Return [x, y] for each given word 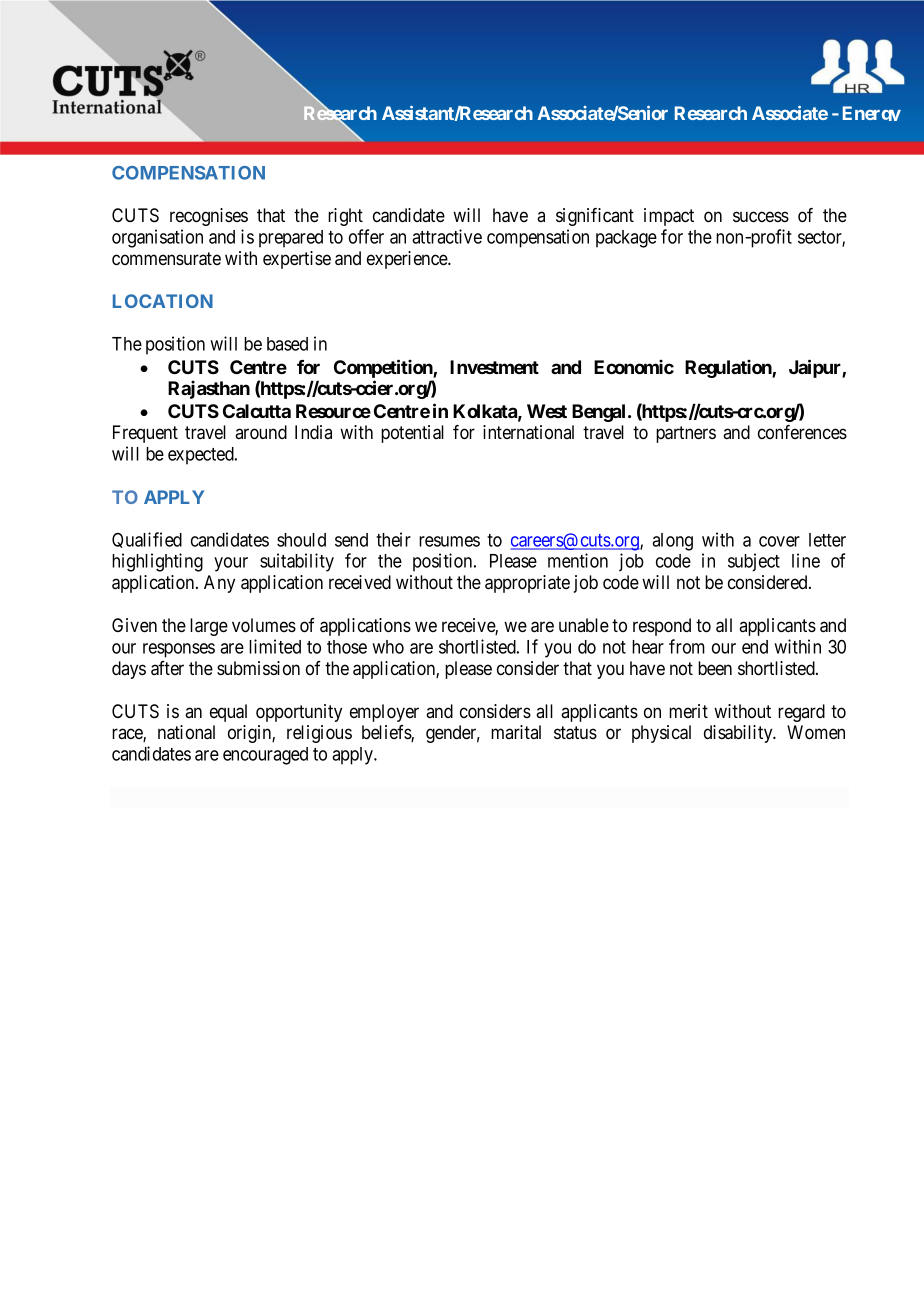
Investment [494, 367]
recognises [209, 217]
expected [202, 456]
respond [662, 627]
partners [686, 434]
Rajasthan [209, 390]
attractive [447, 236]
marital [516, 732]
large [209, 627]
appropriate [527, 584]
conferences [802, 432]
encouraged [265, 756]
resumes [449, 541]
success [761, 216]
